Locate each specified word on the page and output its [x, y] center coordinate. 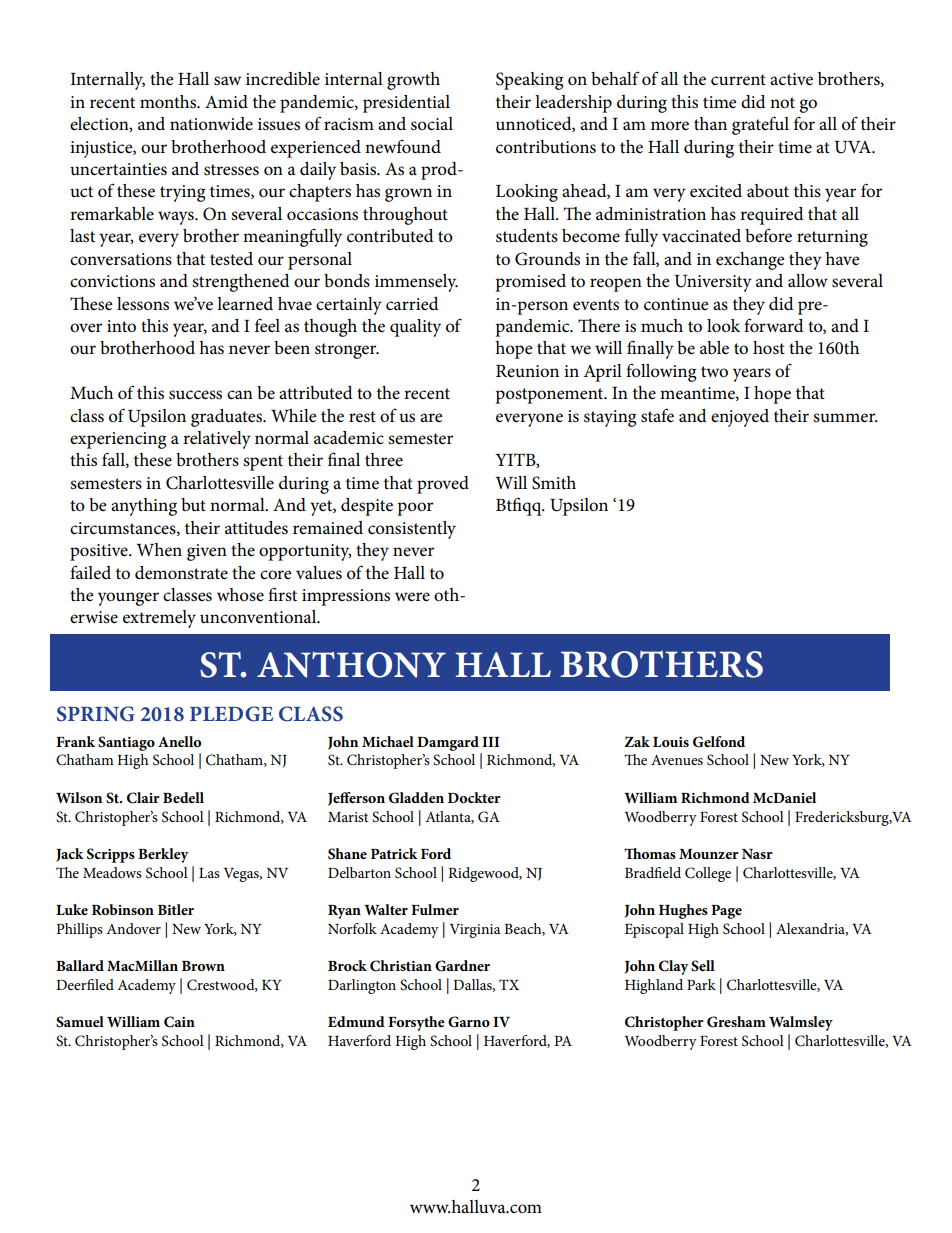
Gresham [736, 1022]
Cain [179, 1022]
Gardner [462, 966]
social [432, 124]
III [490, 742]
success [195, 395]
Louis [671, 742]
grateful [760, 125]
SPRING [96, 714]
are [431, 417]
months [169, 102]
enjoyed [740, 418]
